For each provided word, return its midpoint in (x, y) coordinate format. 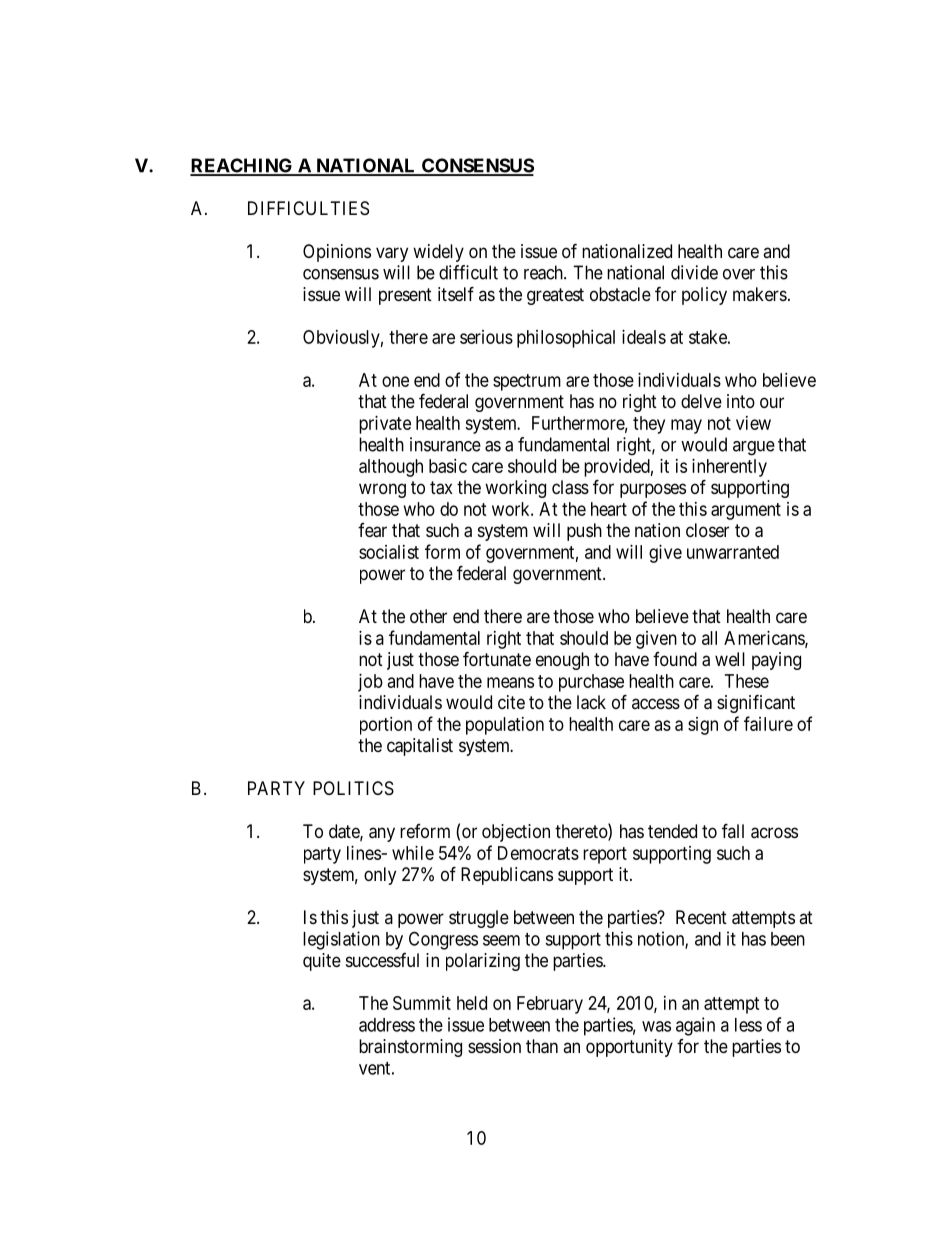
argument (746, 511)
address (387, 1025)
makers (760, 294)
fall (733, 830)
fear (372, 530)
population (505, 726)
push (584, 532)
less (748, 1025)
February (550, 1005)
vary (392, 254)
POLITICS (353, 788)
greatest (555, 296)
